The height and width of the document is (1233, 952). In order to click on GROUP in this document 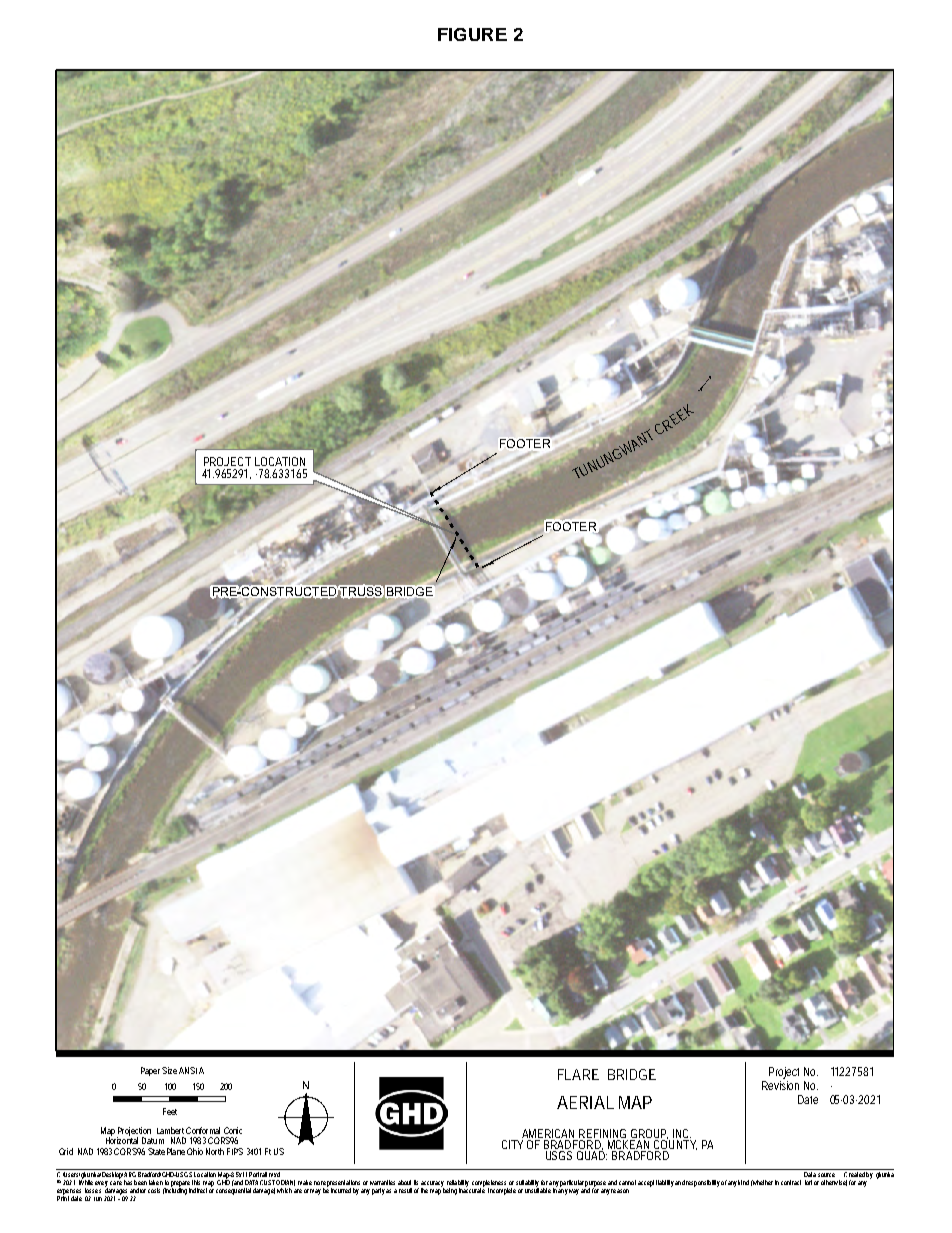, I will do `click(649, 1134)`.
